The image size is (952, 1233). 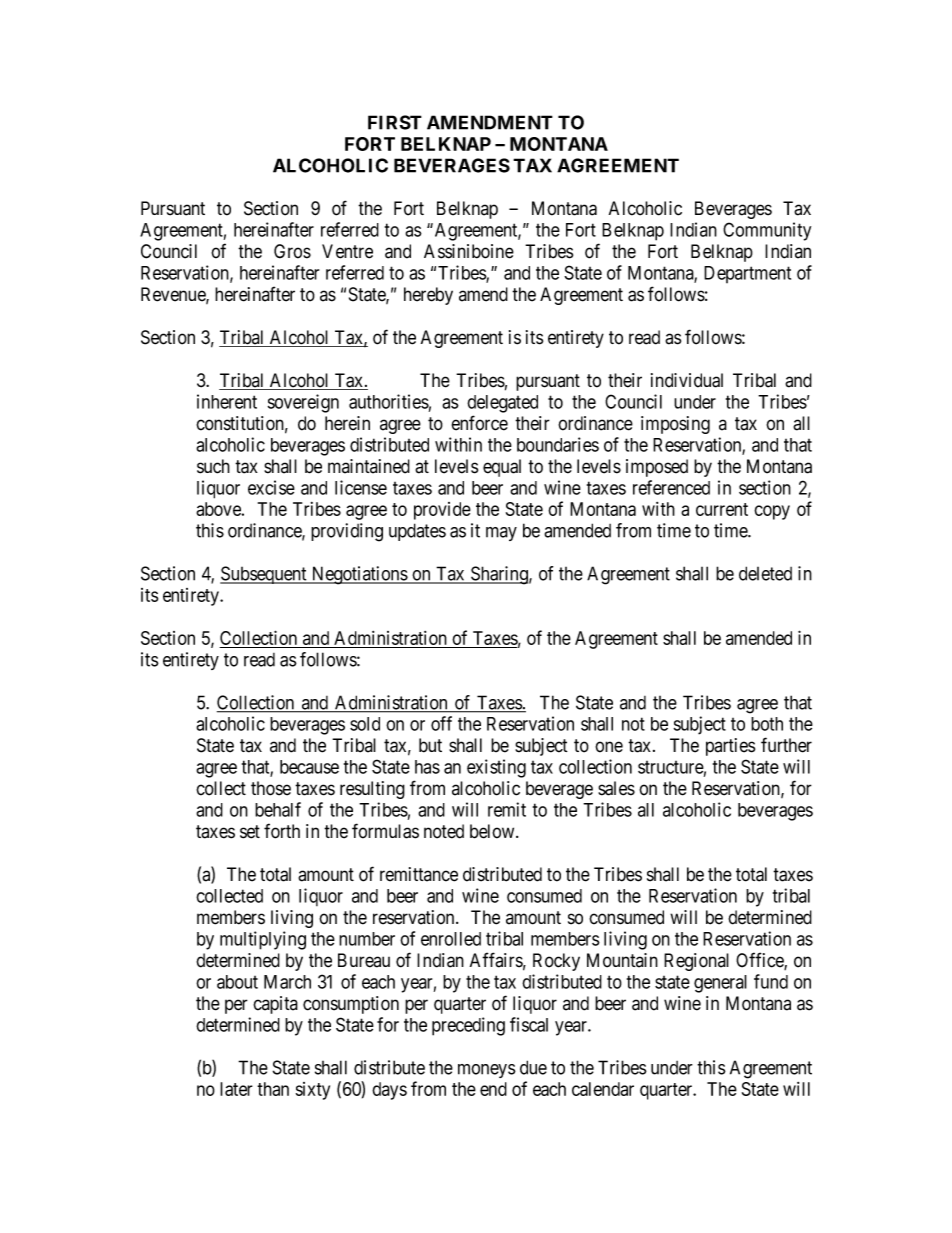 What do you see at coordinates (273, 1089) in the document?
I see `than` at bounding box center [273, 1089].
